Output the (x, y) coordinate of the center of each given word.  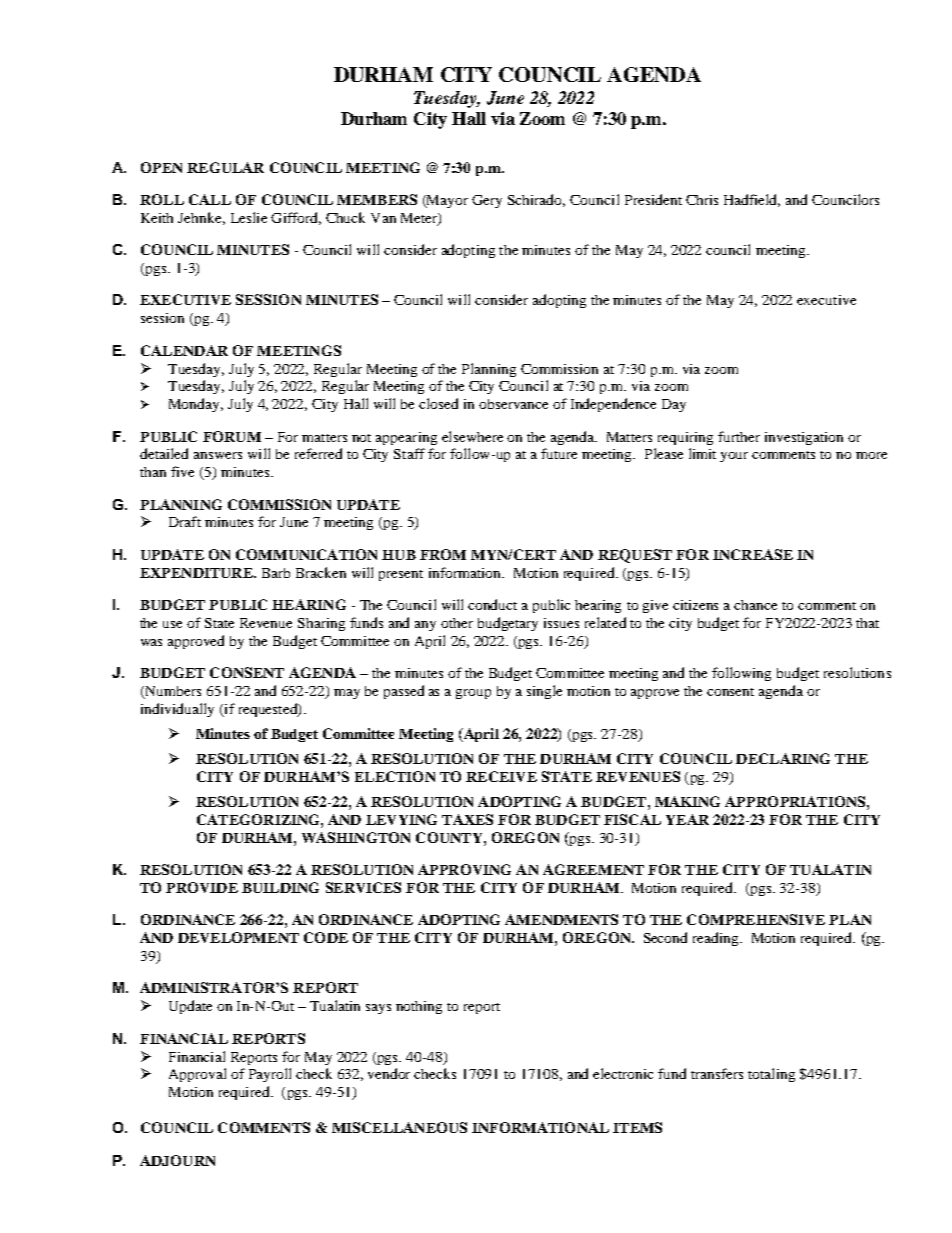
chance (755, 605)
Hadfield (752, 200)
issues (561, 623)
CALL (210, 199)
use (172, 624)
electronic (623, 1073)
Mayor (446, 201)
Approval (197, 1075)
